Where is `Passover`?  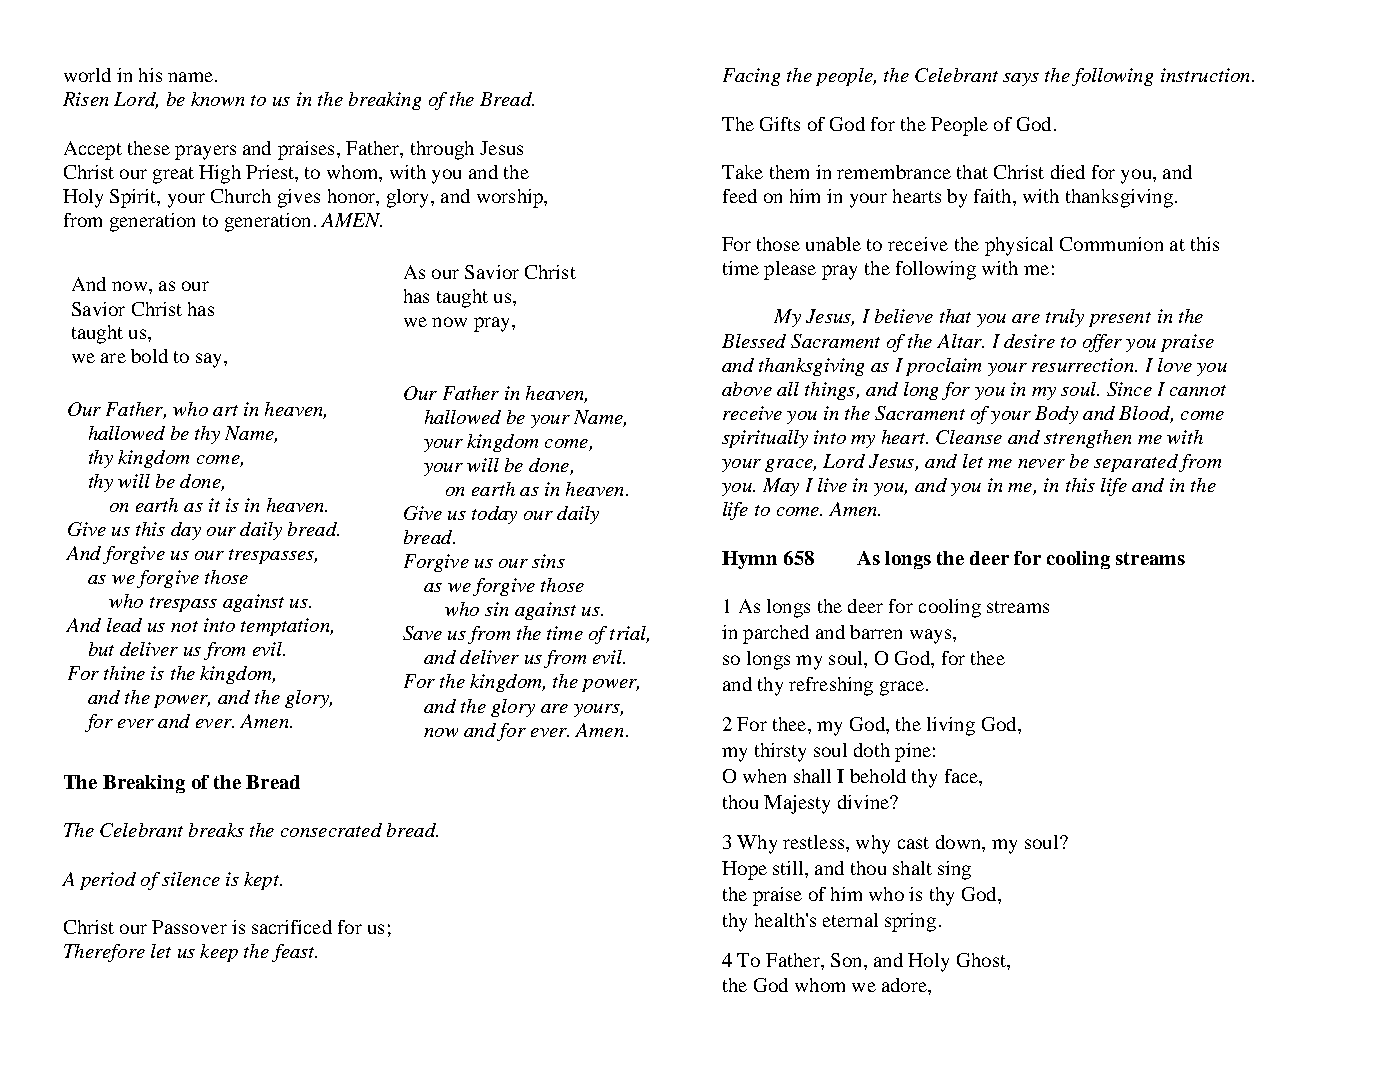
Passover is located at coordinates (189, 927).
